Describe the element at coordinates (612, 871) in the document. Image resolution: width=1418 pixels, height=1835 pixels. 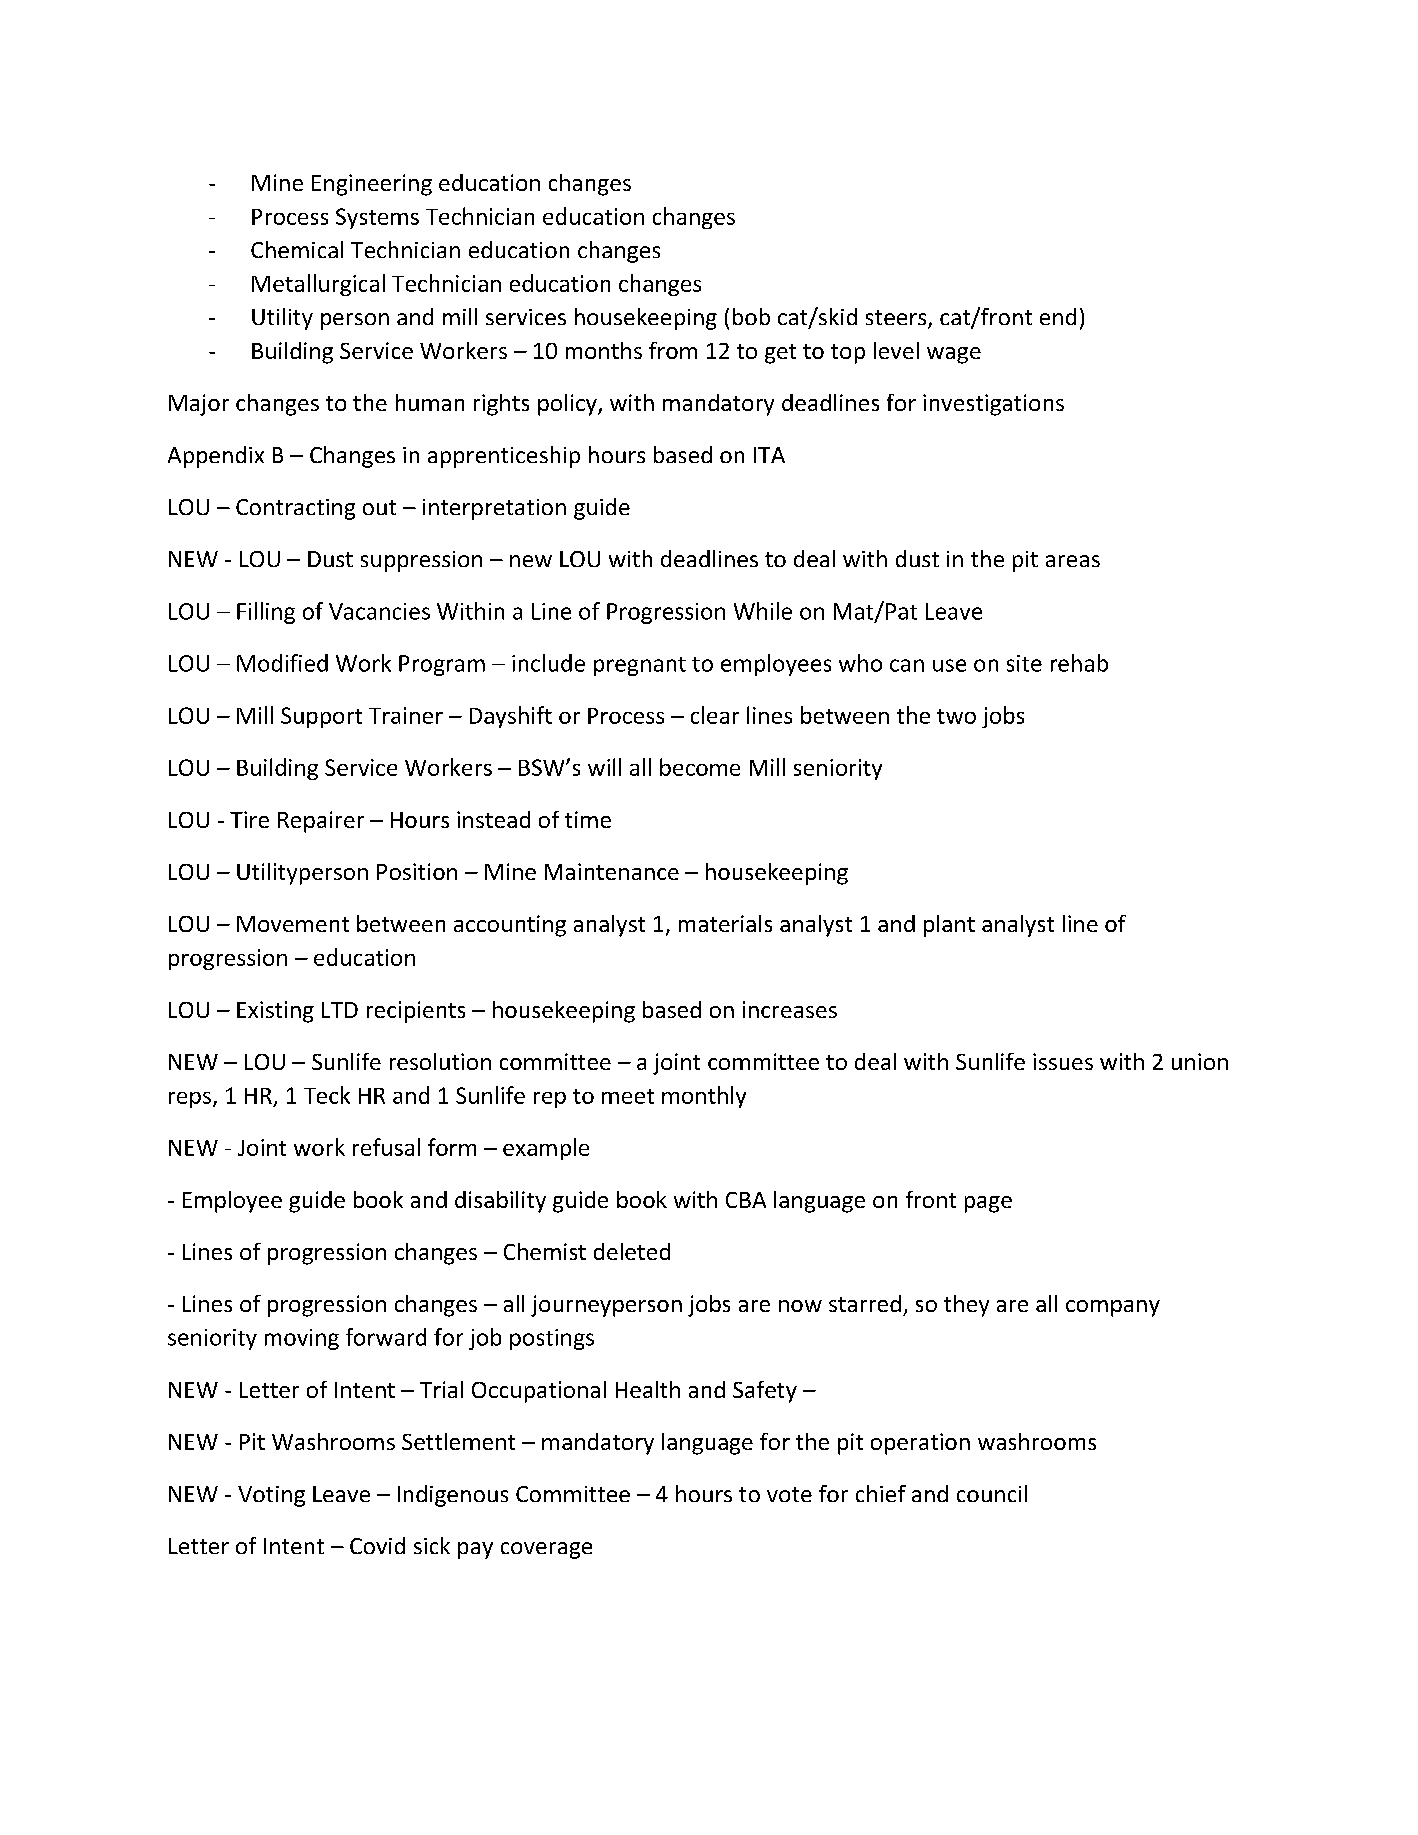
I see `Maintenance` at that location.
